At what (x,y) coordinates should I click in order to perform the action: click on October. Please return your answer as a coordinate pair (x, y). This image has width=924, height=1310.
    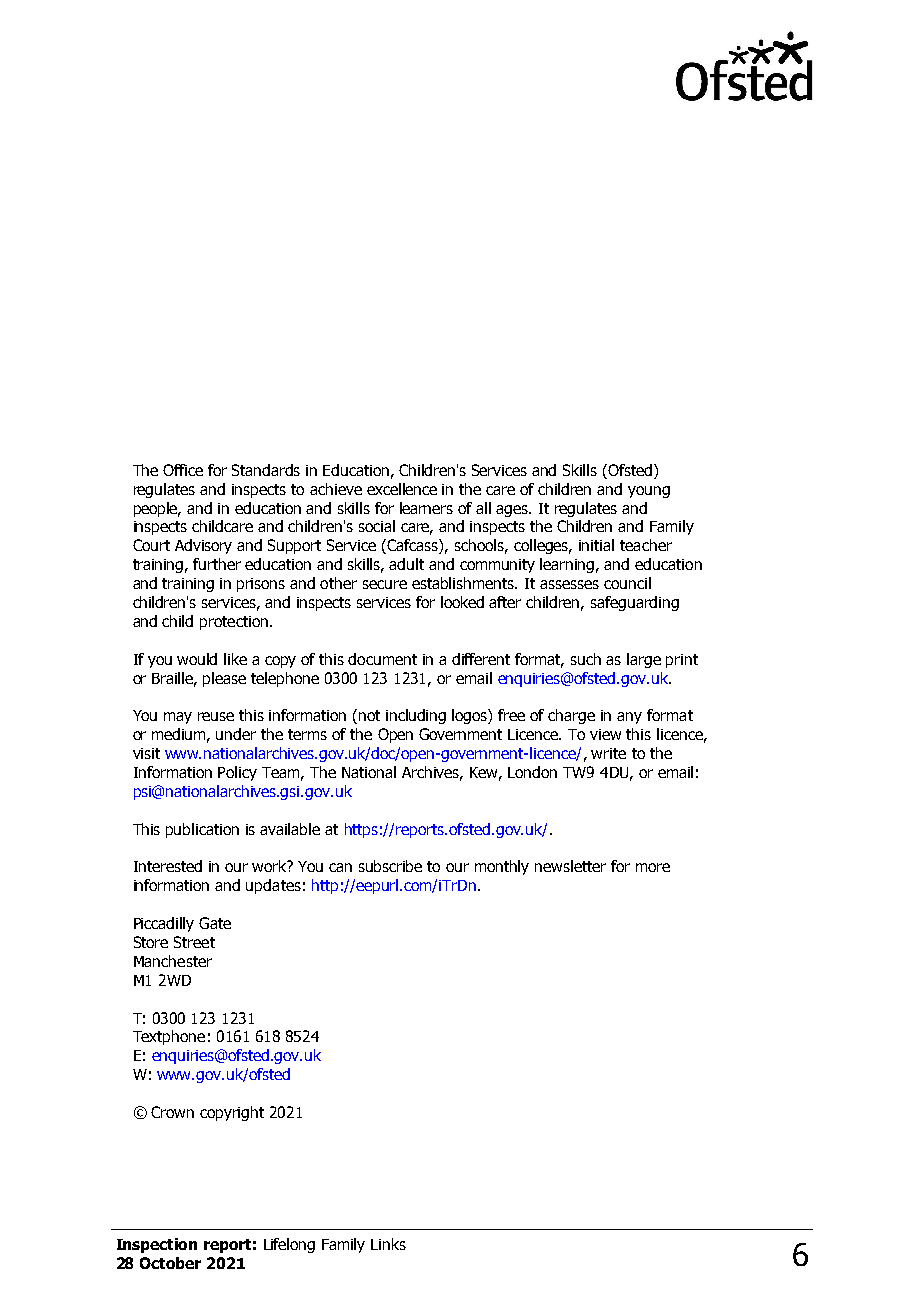
    Looking at the image, I should click on (170, 1263).
